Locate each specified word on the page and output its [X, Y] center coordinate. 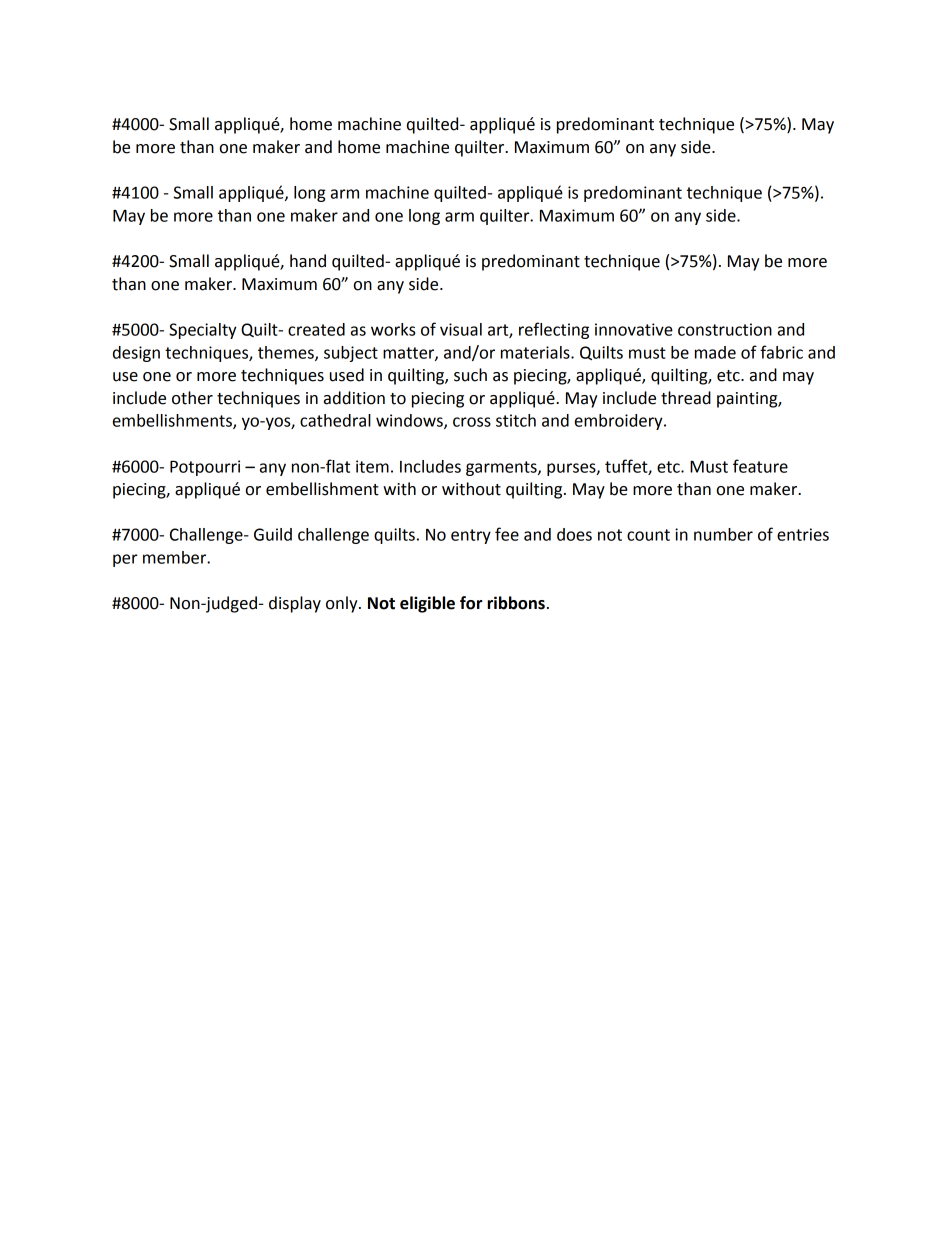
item [372, 466]
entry [471, 536]
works [393, 329]
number [723, 534]
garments [502, 468]
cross [472, 422]
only [343, 604]
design [136, 354]
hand [308, 261]
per [125, 560]
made [715, 352]
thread [686, 398]
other [192, 398]
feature [760, 466]
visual [461, 329]
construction [725, 329]
